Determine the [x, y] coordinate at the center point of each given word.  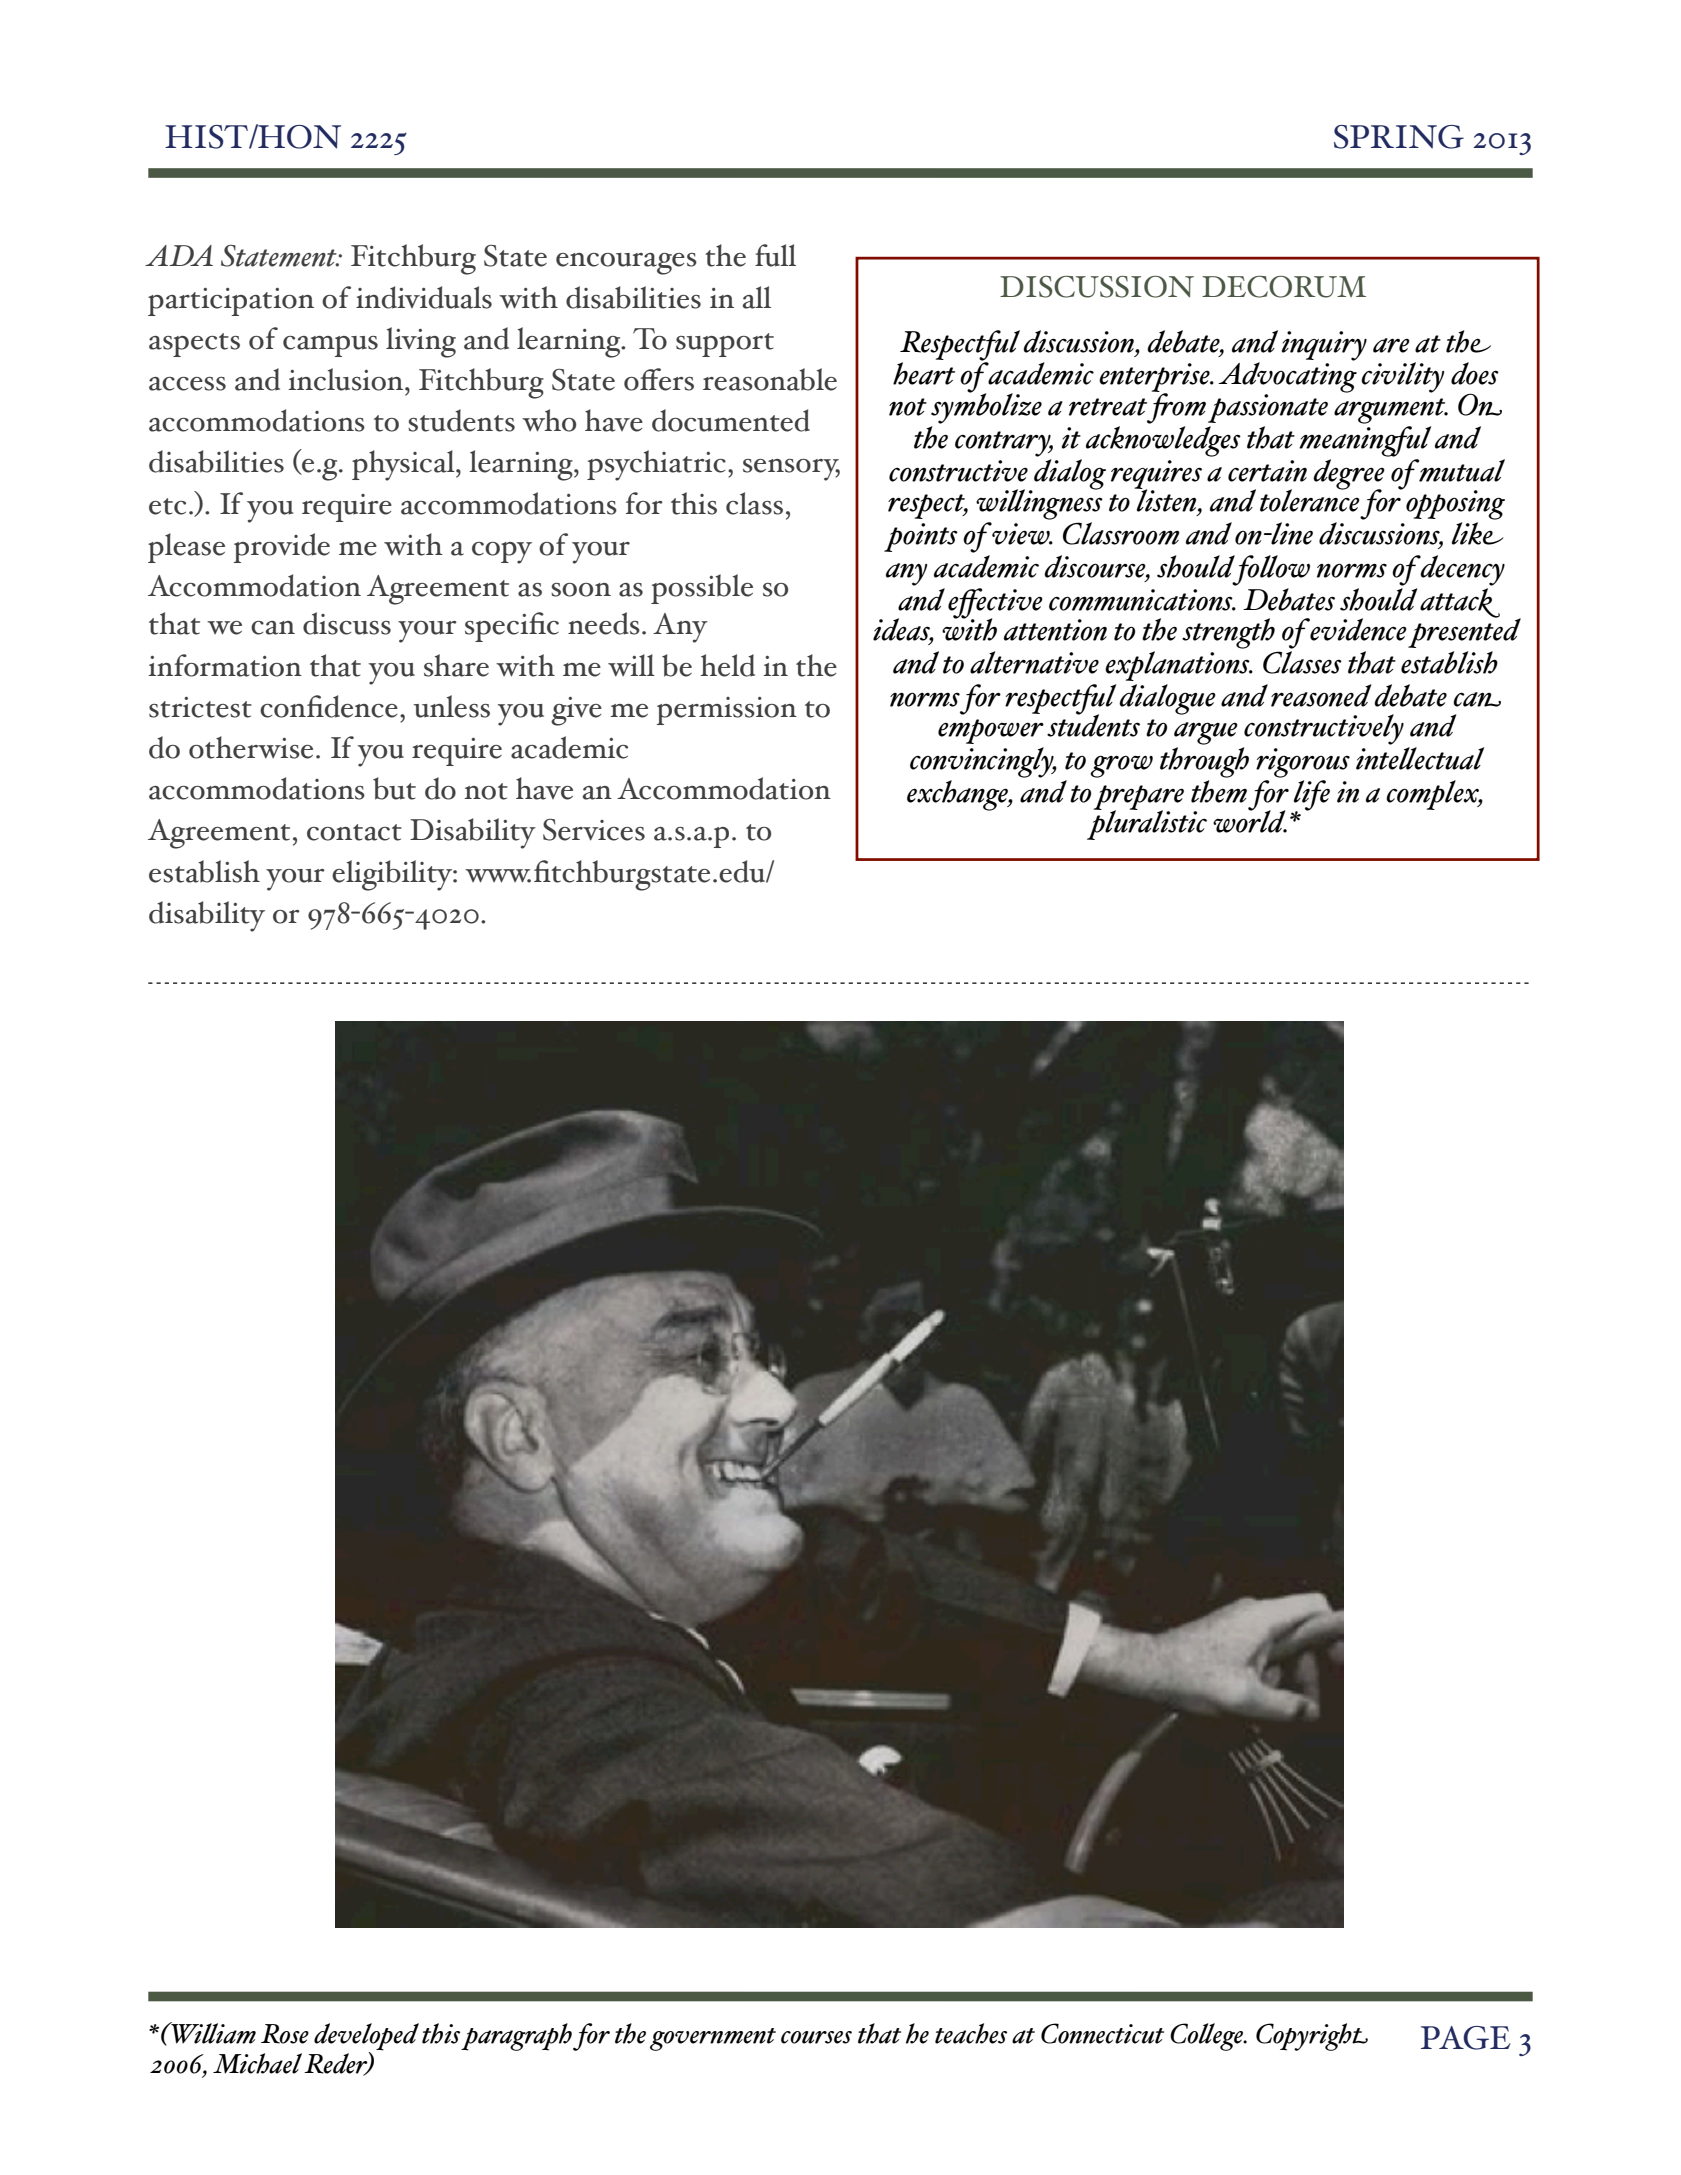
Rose [285, 2034]
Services [594, 830]
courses [816, 2037]
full [775, 255]
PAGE [1465, 2038]
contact [354, 832]
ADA [179, 255]
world [1250, 820]
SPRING [1399, 137]
